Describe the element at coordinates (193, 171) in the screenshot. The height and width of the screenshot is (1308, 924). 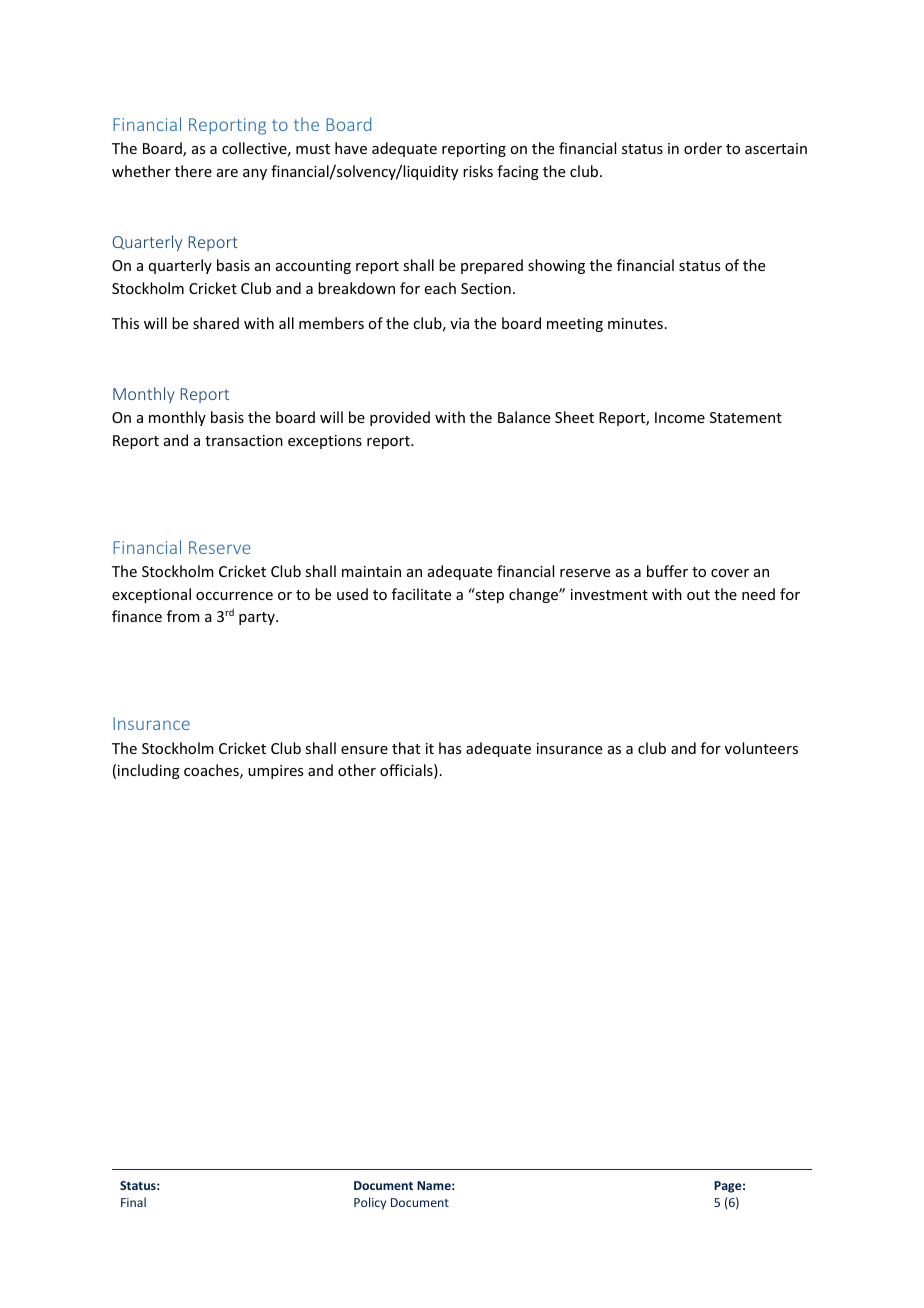
I see `there` at that location.
